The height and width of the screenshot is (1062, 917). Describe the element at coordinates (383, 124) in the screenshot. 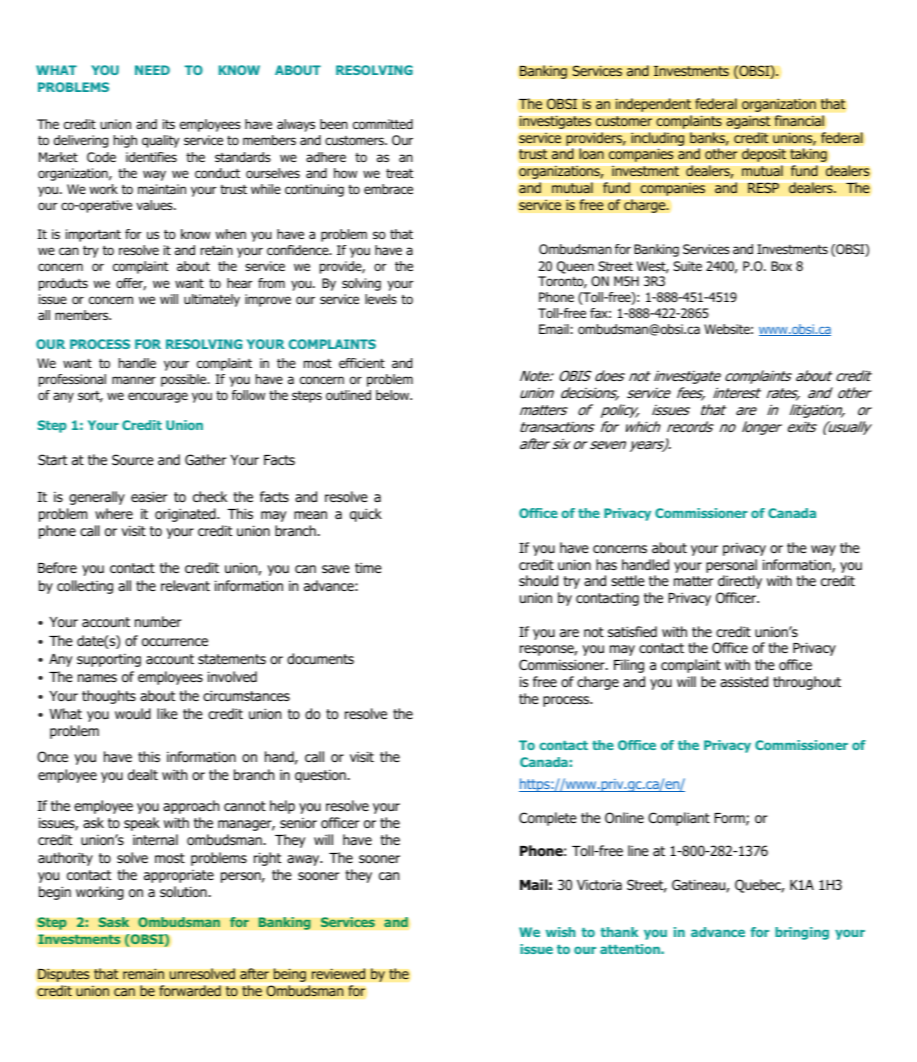

I see `committed` at that location.
